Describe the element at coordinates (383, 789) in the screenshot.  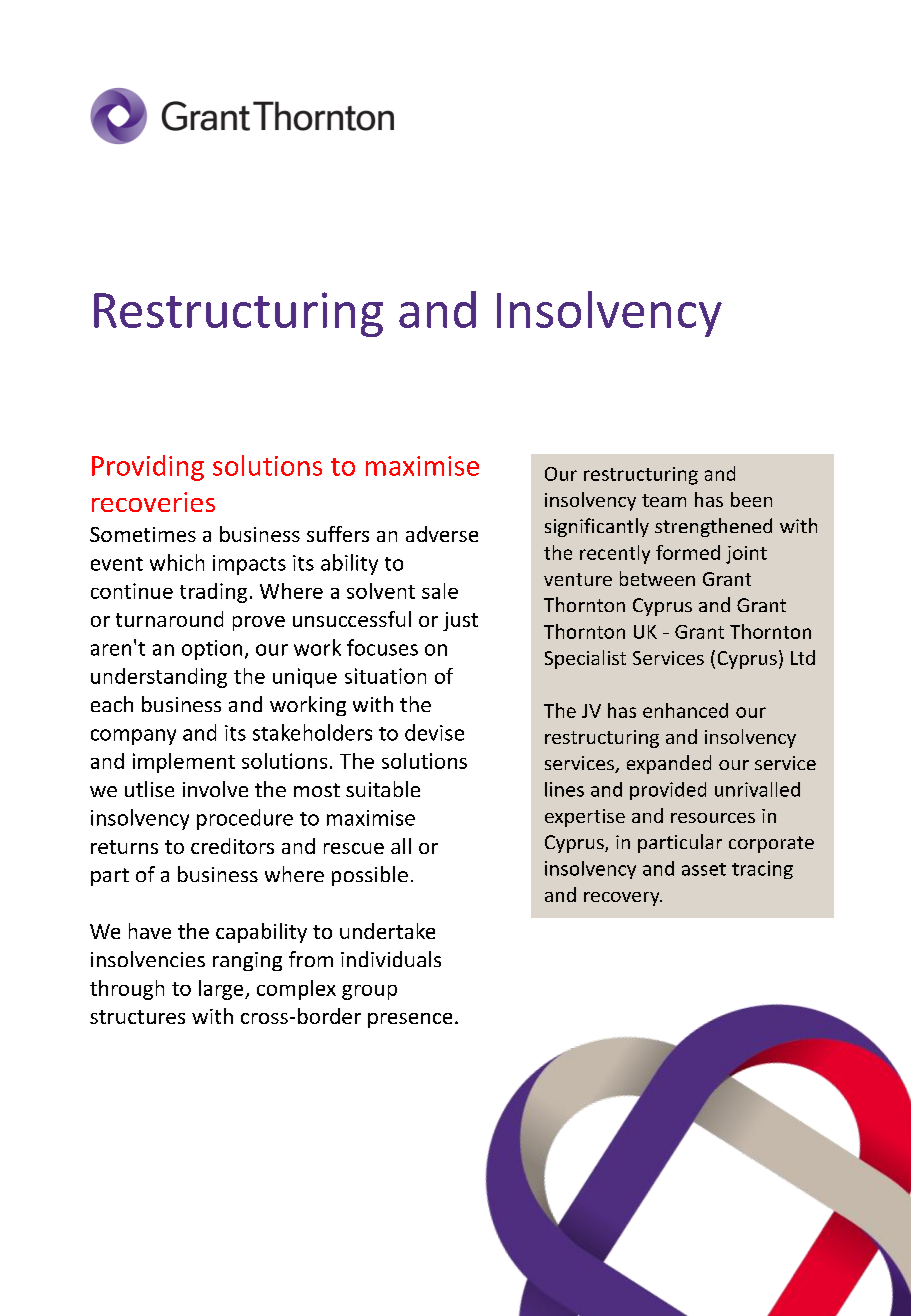
I see `suitable` at that location.
